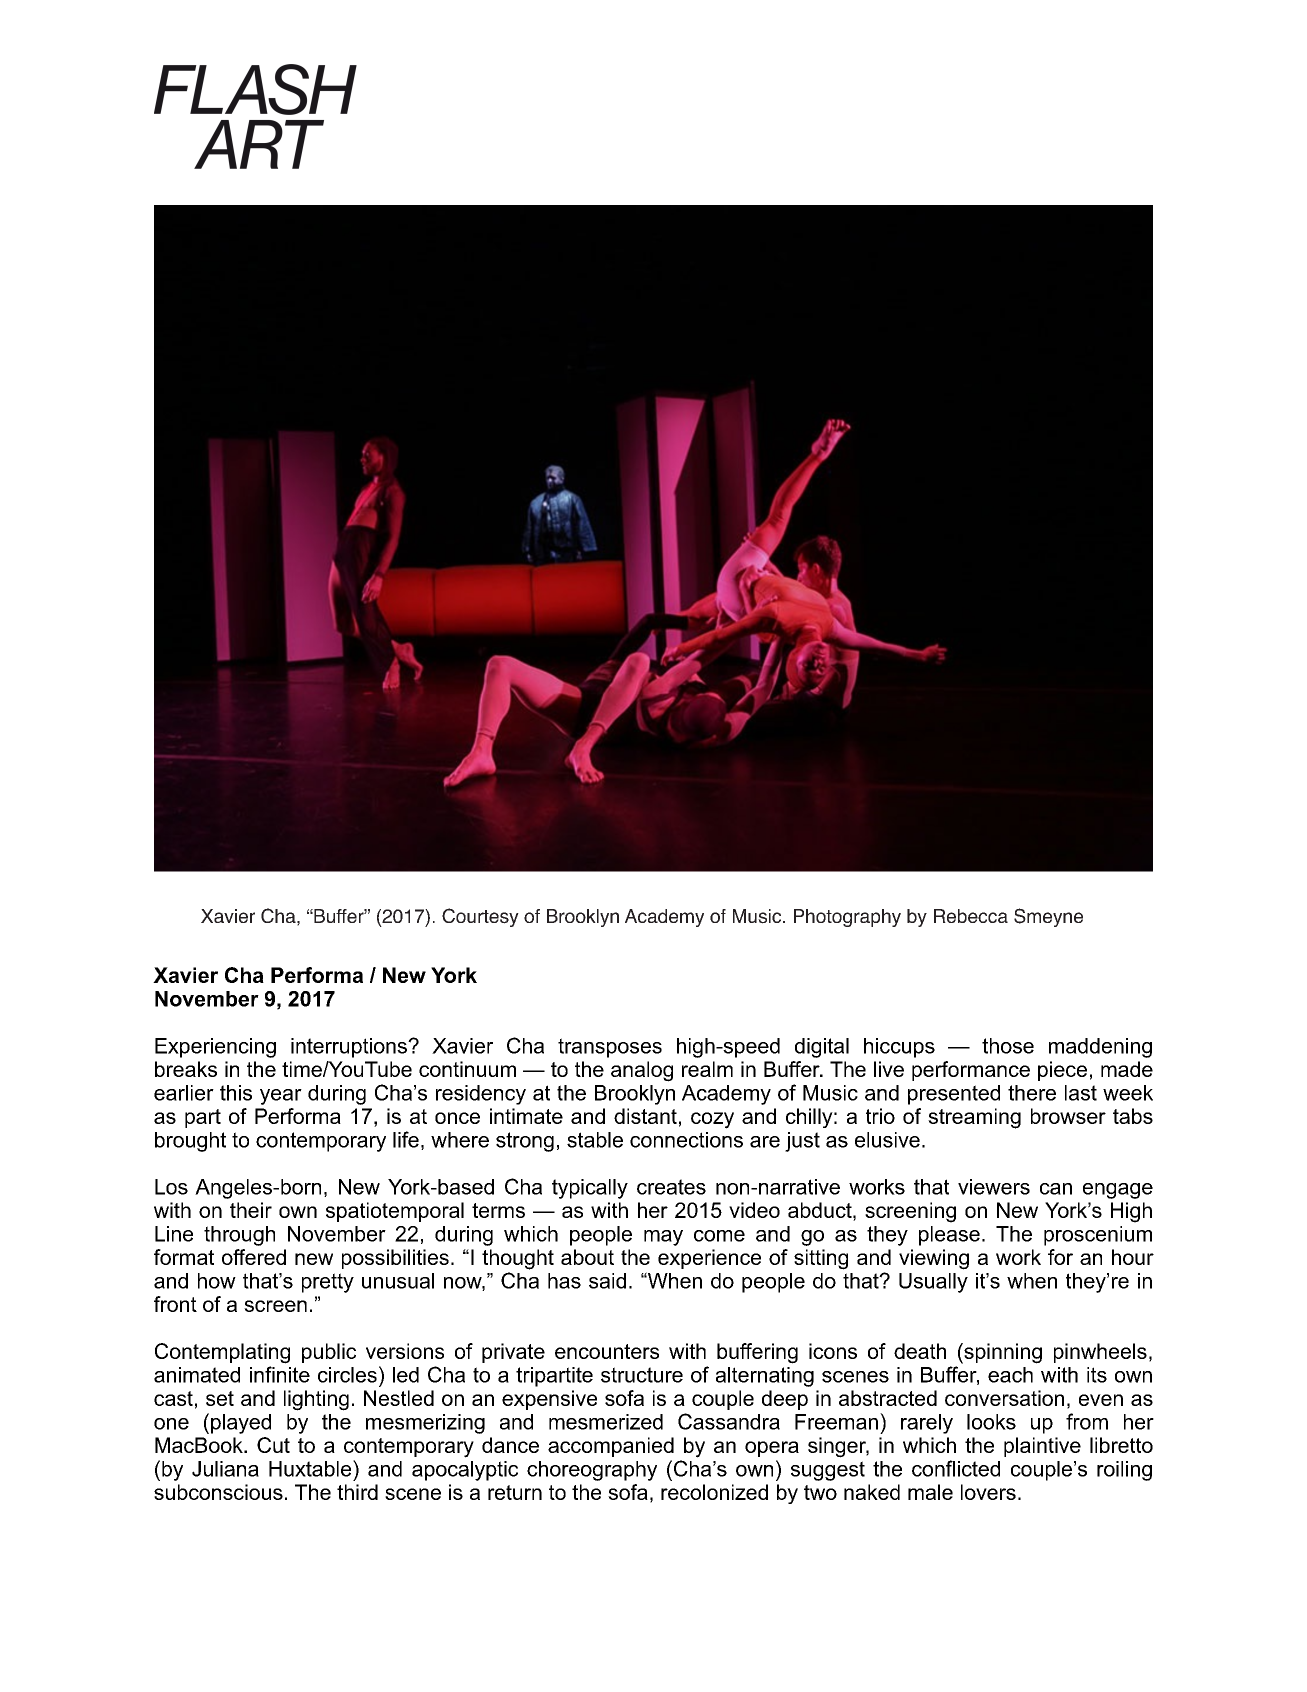  I want to click on pinwheels, so click(1100, 1353).
